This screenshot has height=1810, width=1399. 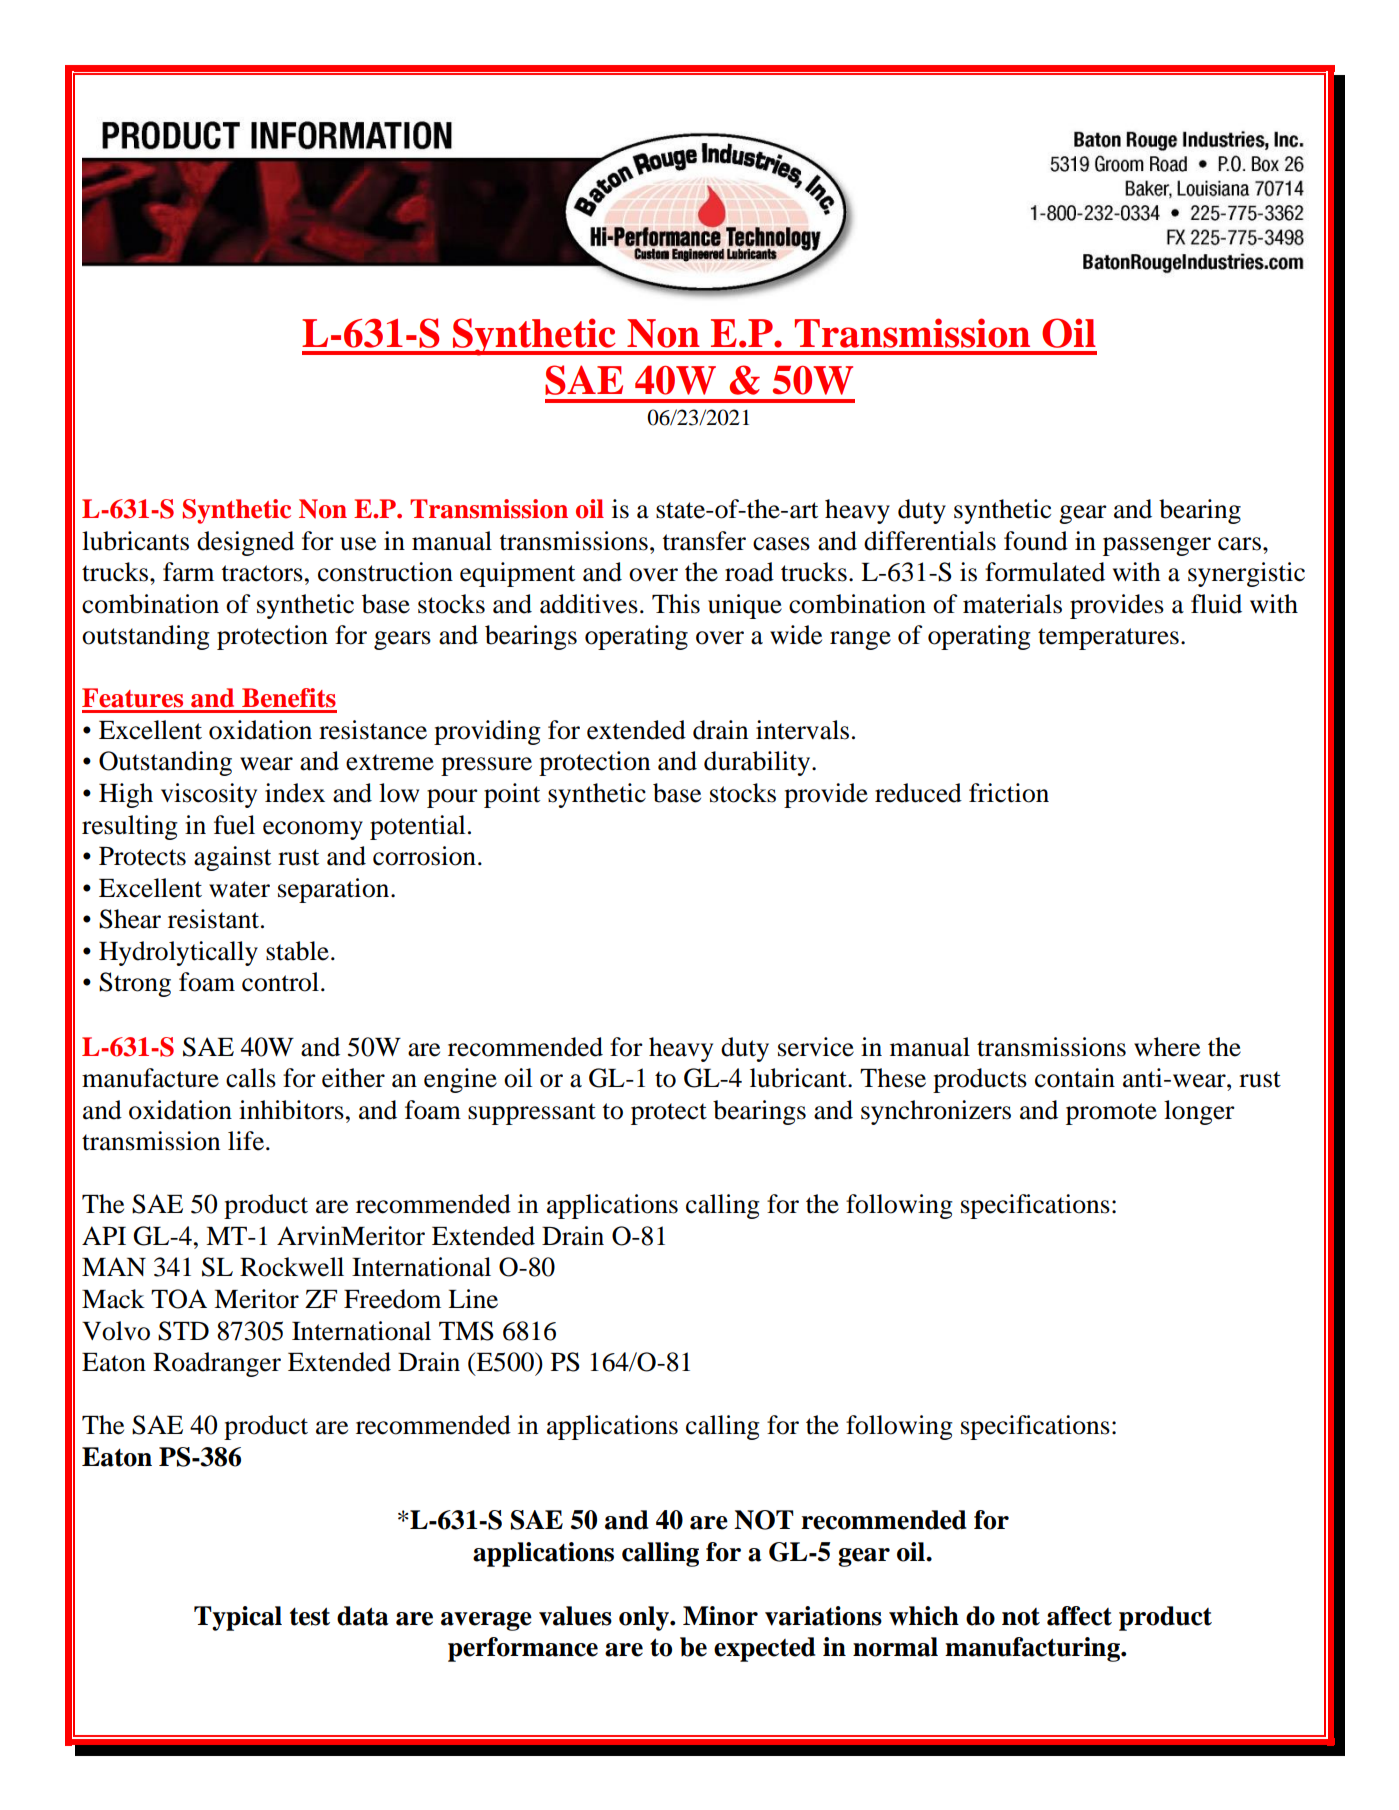 What do you see at coordinates (1167, 1047) in the screenshot?
I see `where` at bounding box center [1167, 1047].
